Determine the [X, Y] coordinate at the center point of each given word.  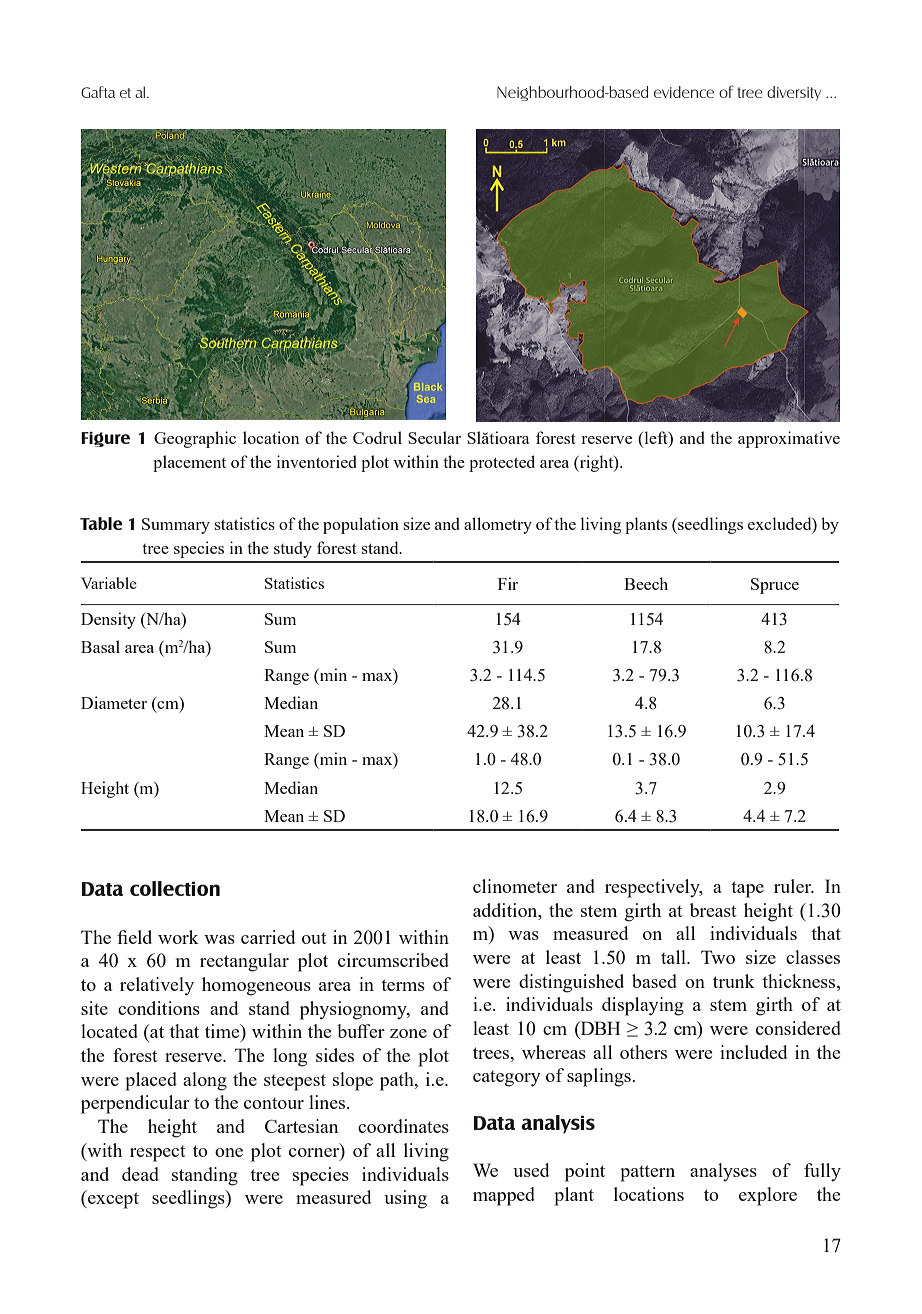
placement [189, 463]
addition [506, 910]
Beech [646, 583]
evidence [684, 92]
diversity [794, 93]
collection [175, 888]
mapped [504, 1196]
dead [140, 1174]
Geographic [195, 439]
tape [747, 889]
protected [502, 463]
